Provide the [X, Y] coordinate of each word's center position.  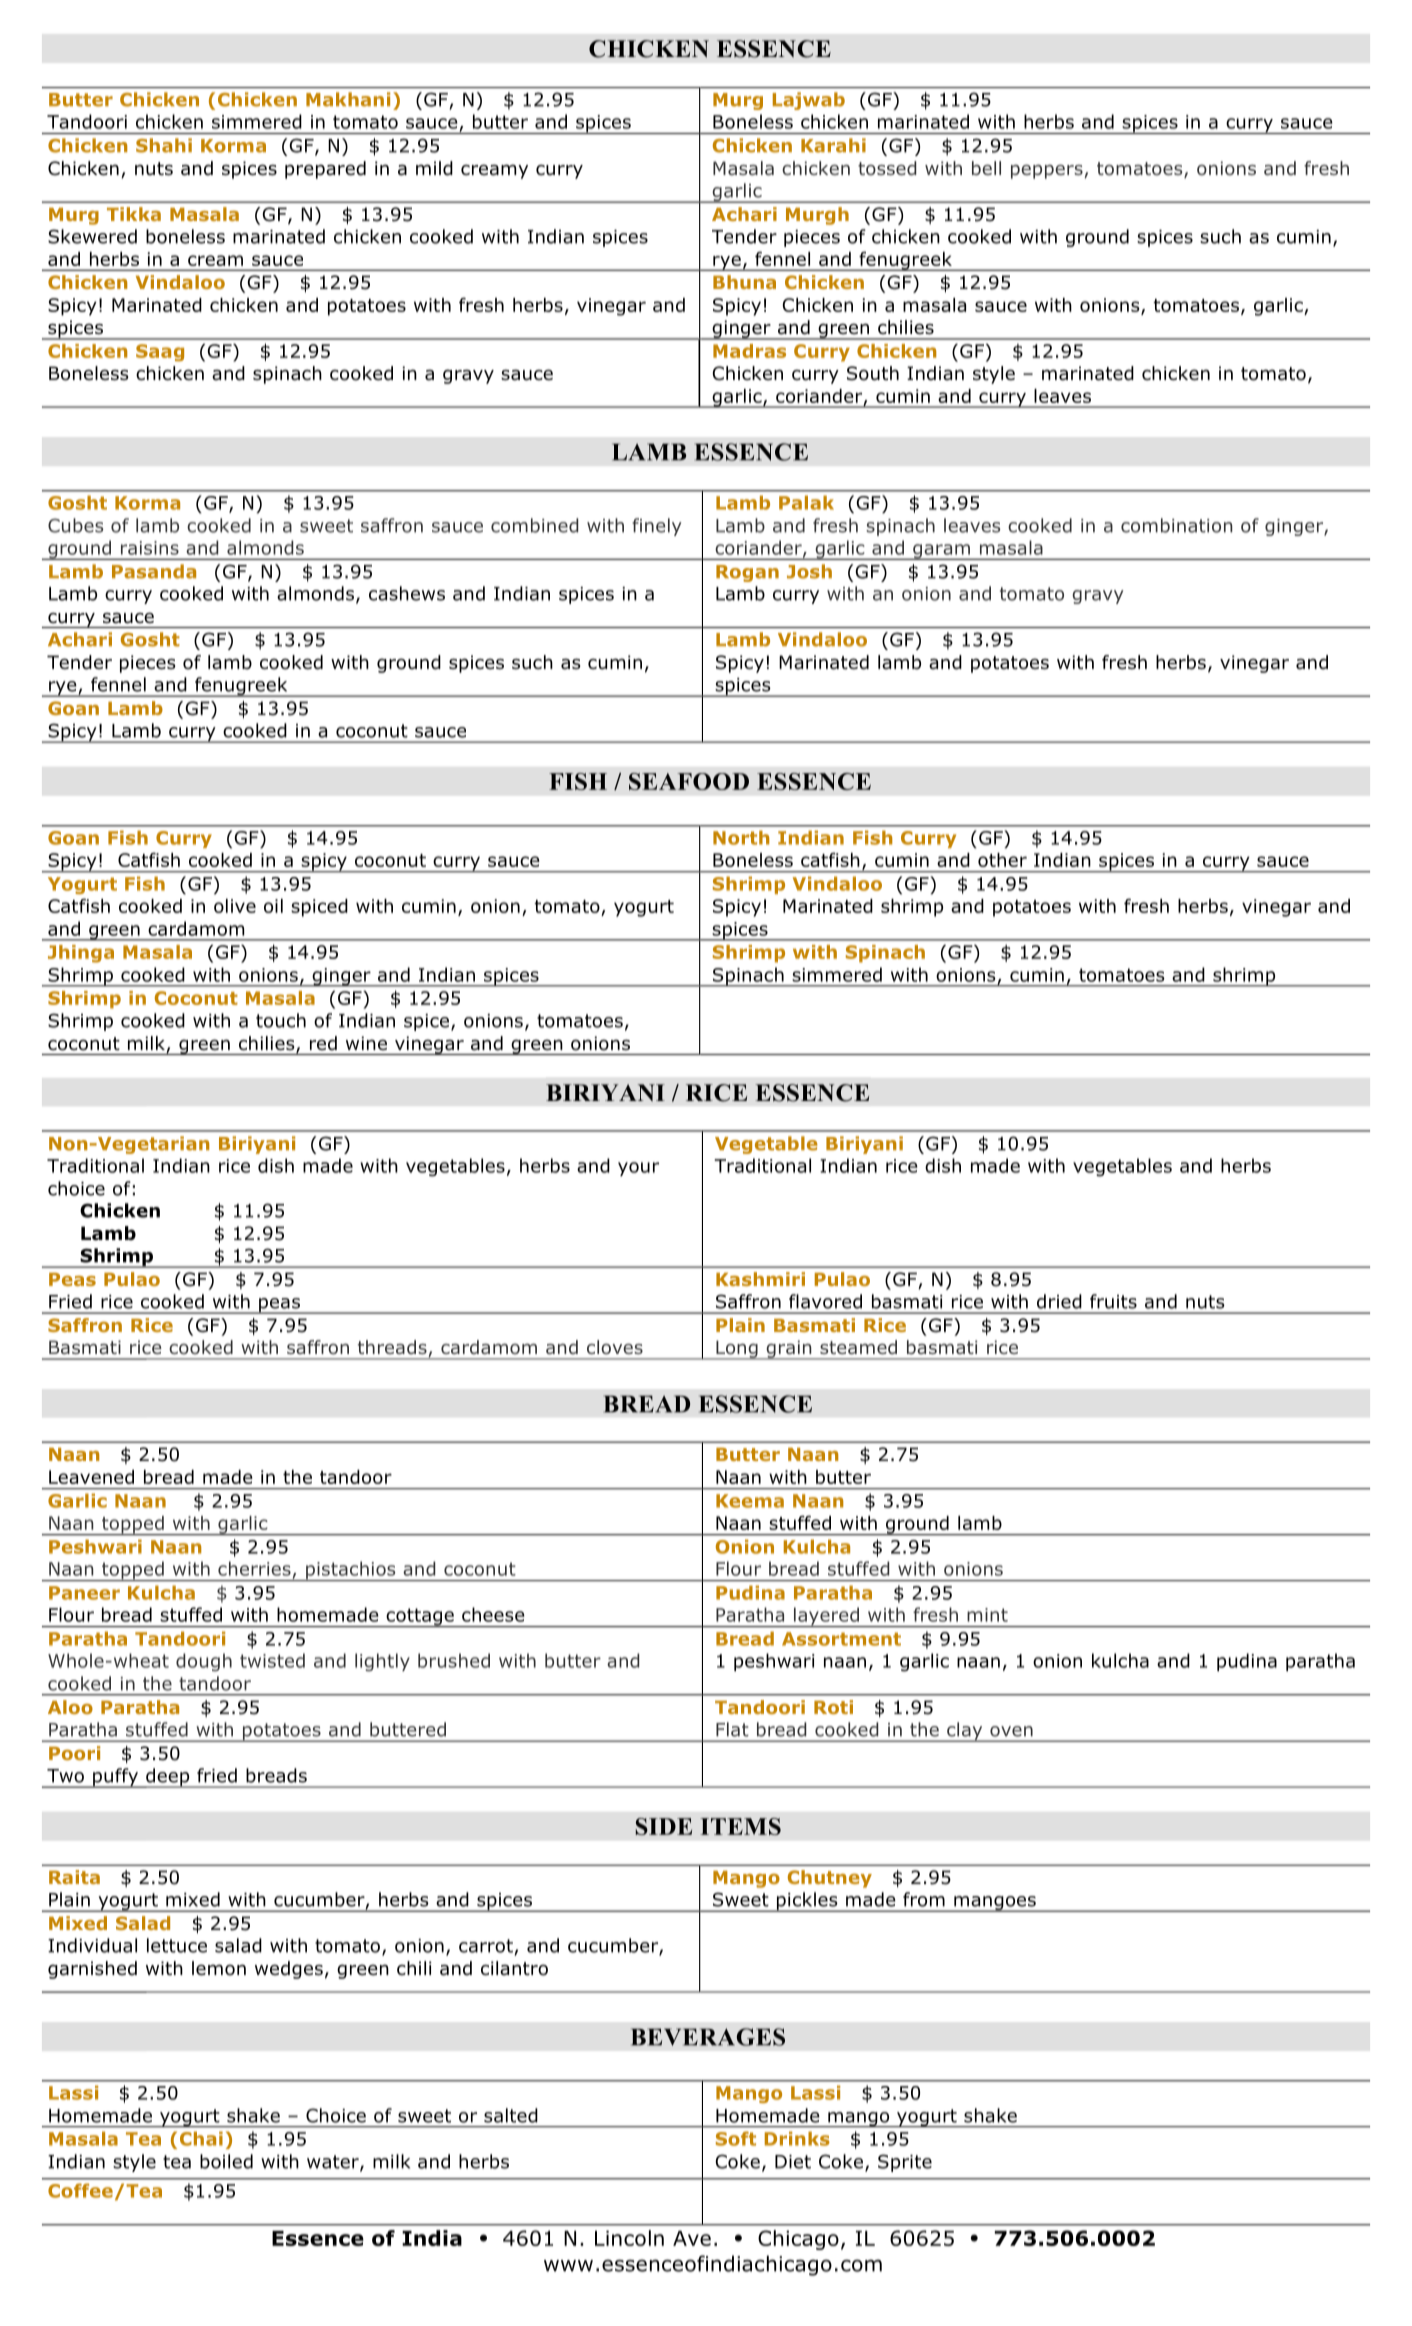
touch [281, 1020]
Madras [749, 351]
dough [204, 1662]
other [1002, 860]
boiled [226, 2161]
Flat [732, 1729]
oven [1011, 1731]
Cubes [75, 525]
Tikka [134, 214]
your [638, 1169]
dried [1059, 1301]
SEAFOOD [689, 781]
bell [986, 168]
